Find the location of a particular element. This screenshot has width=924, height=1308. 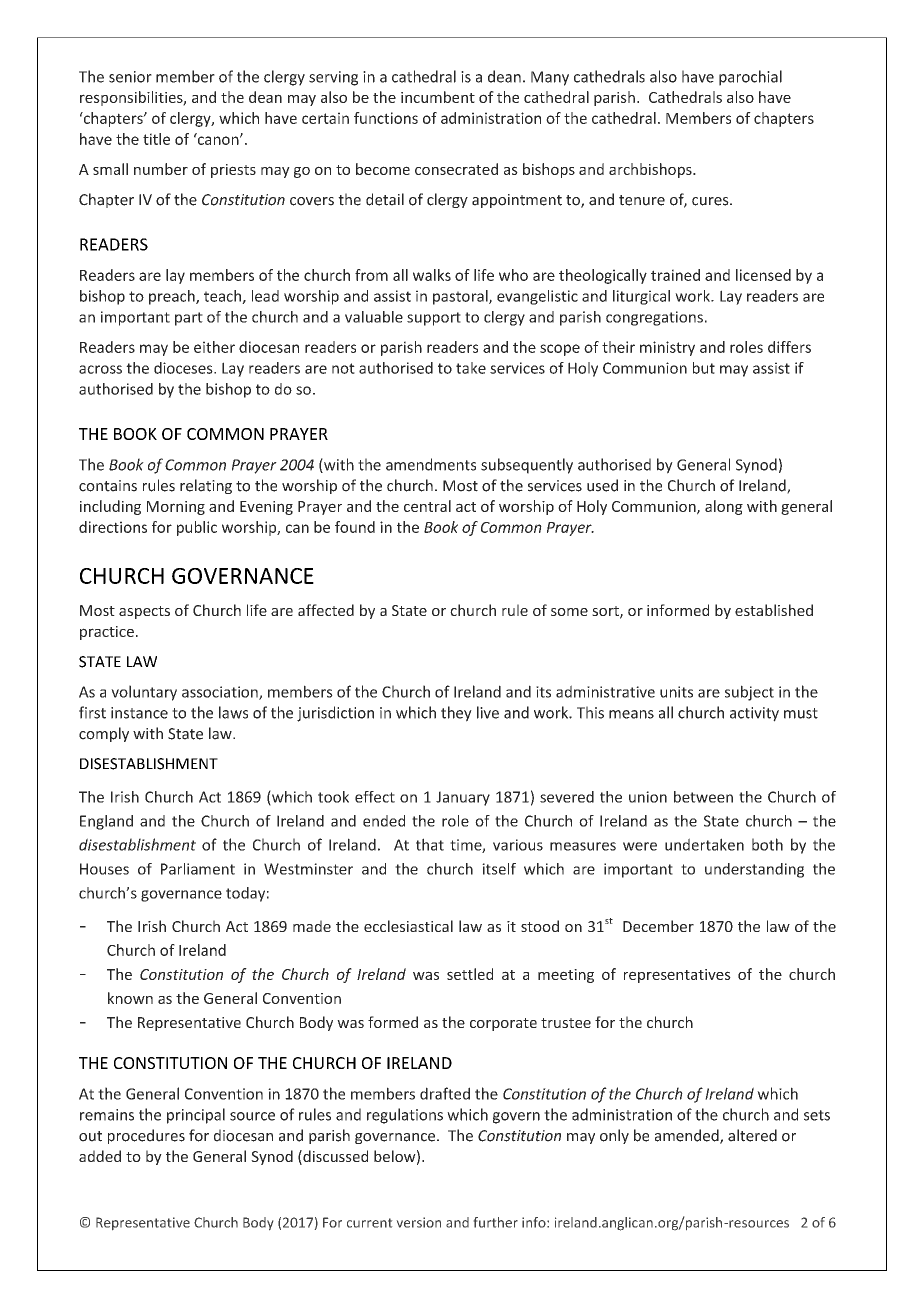

procedures is located at coordinates (146, 1136).
